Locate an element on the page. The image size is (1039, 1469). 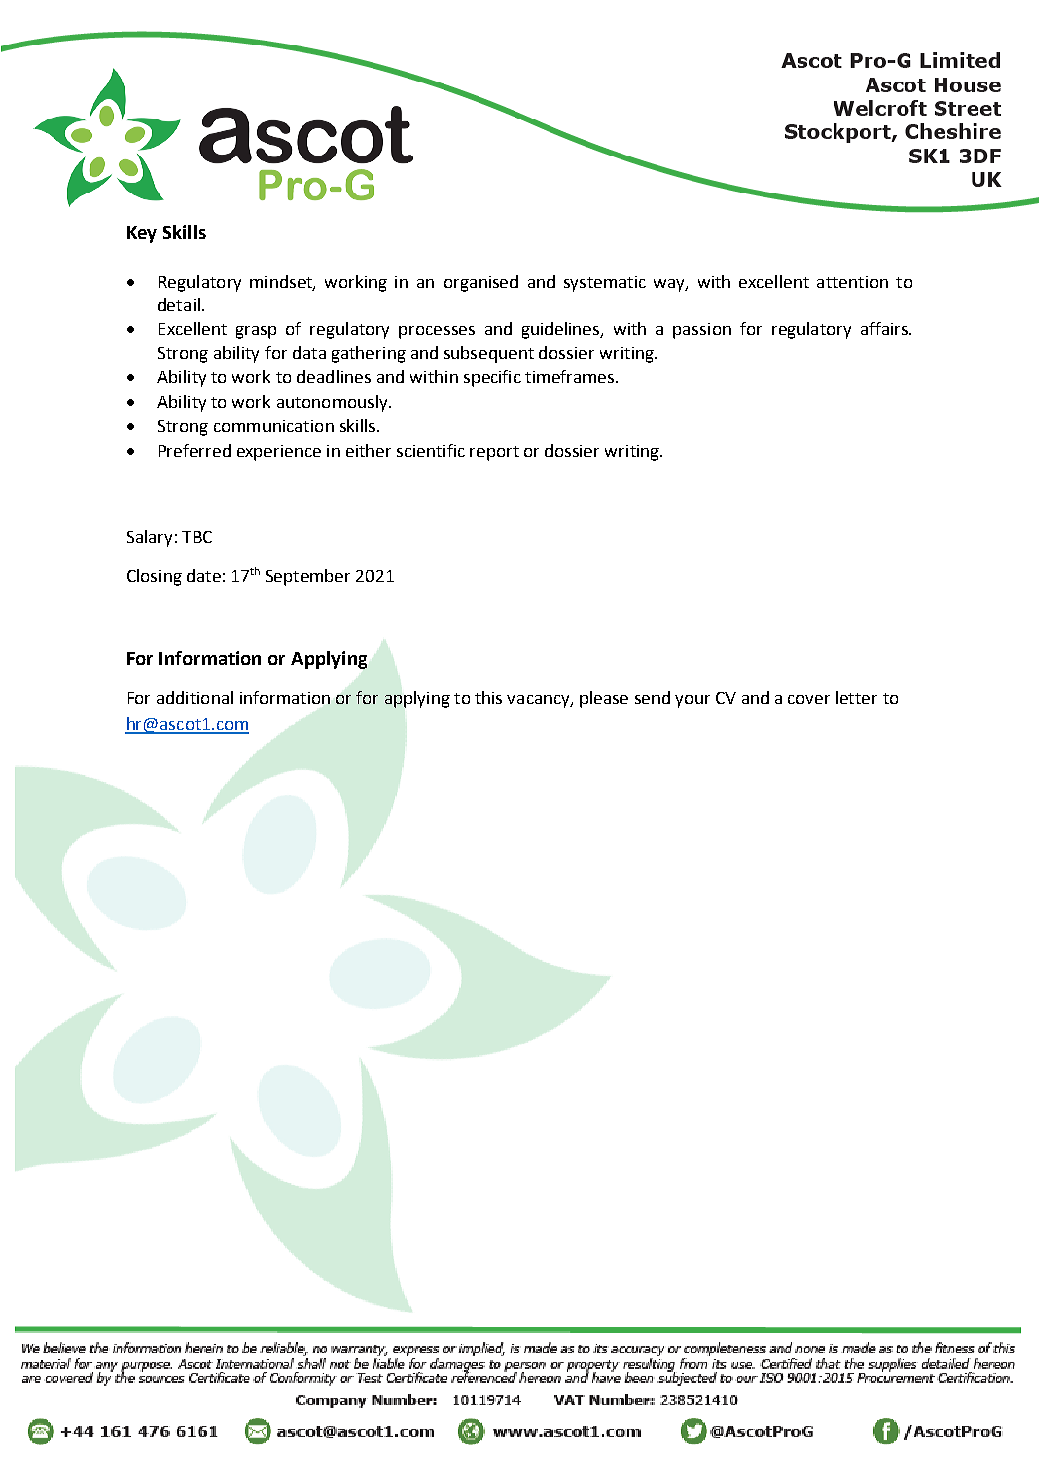
timeframes is located at coordinates (571, 376).
